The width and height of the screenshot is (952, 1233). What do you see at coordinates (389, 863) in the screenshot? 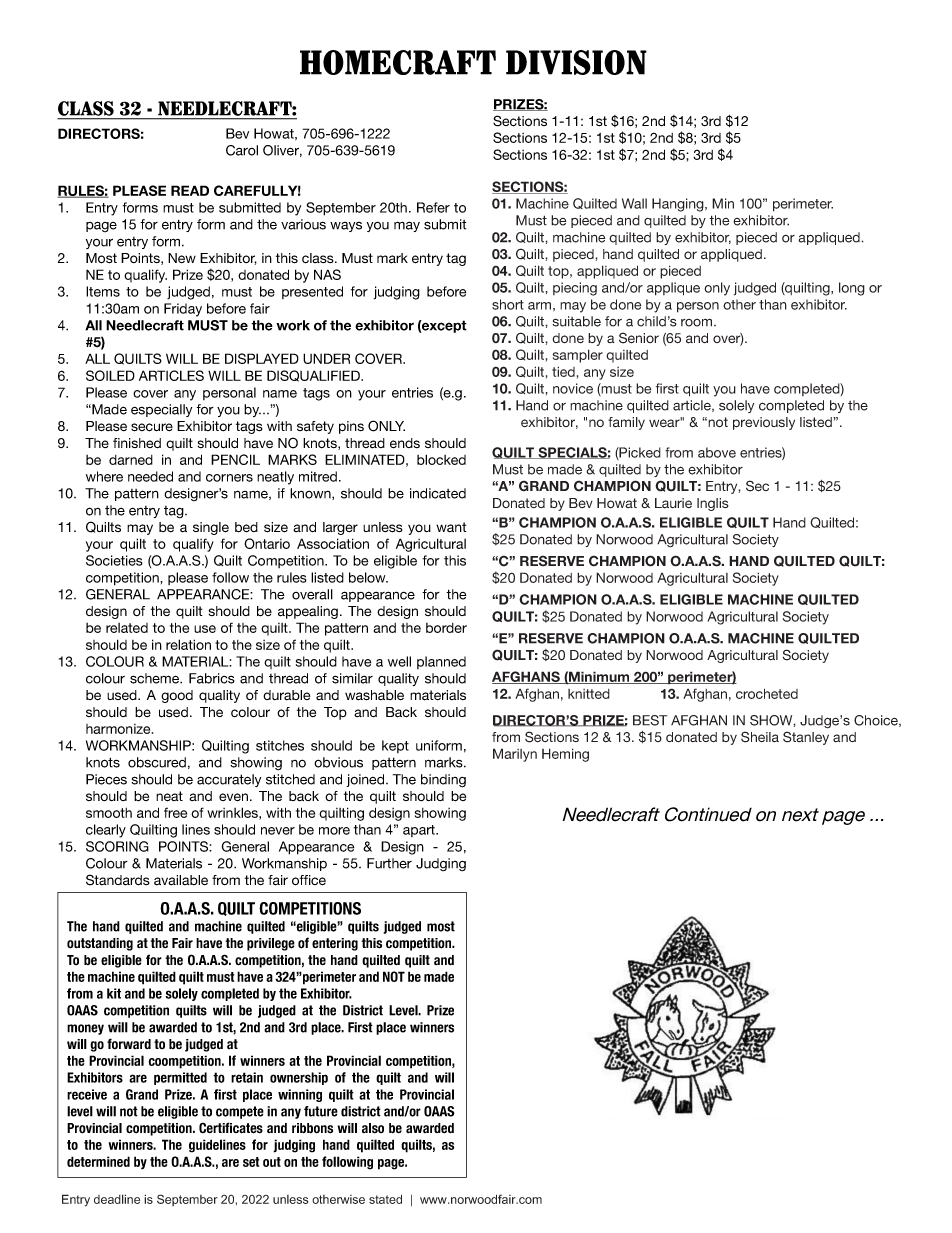
I see `Further` at bounding box center [389, 863].
